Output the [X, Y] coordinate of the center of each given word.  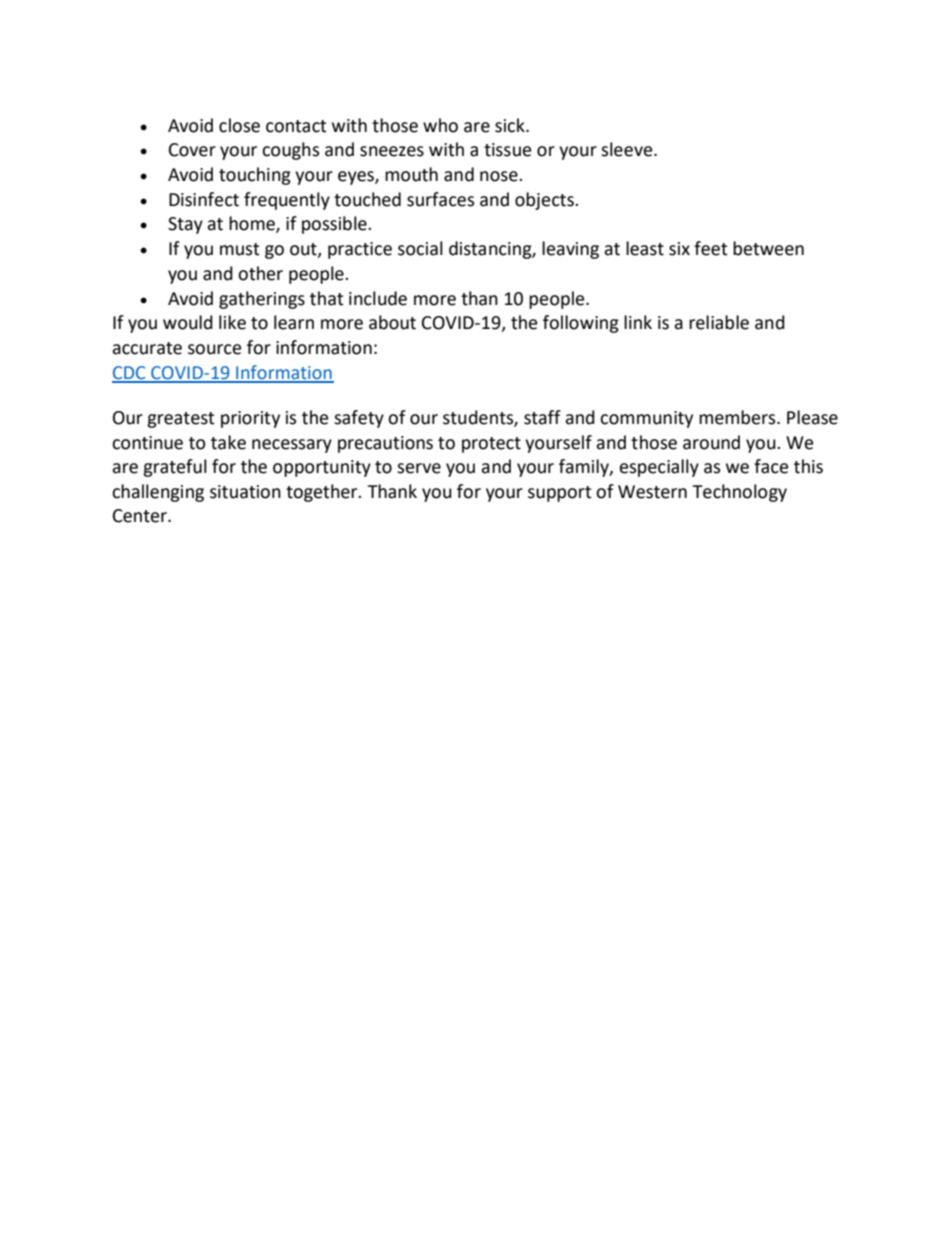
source [214, 349]
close [239, 125]
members [738, 417]
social [420, 248]
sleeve [628, 149]
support [559, 494]
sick [511, 125]
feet [710, 248]
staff [542, 417]
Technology [739, 493]
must [239, 249]
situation [245, 492]
